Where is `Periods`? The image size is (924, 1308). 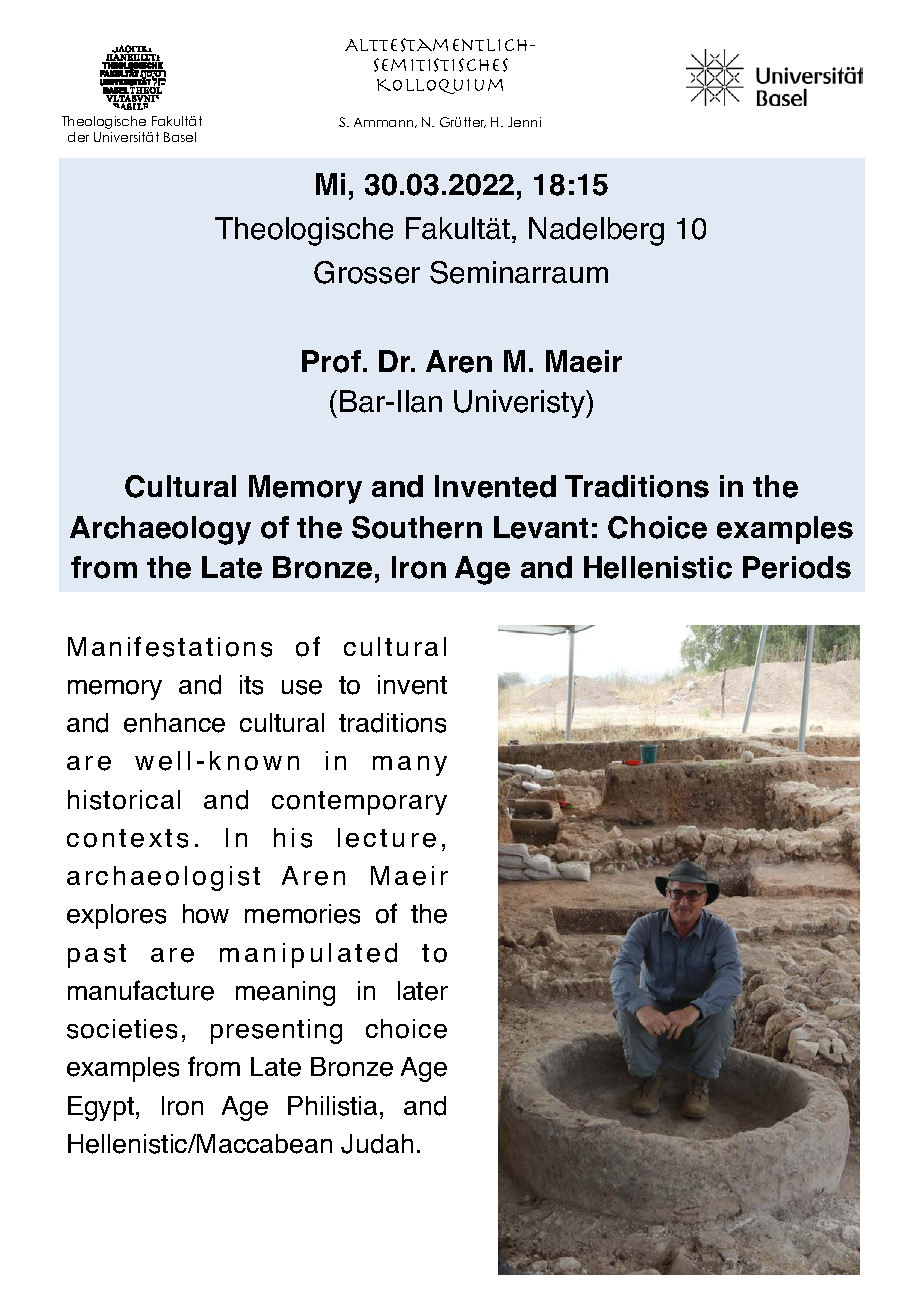
Periods is located at coordinates (797, 567).
